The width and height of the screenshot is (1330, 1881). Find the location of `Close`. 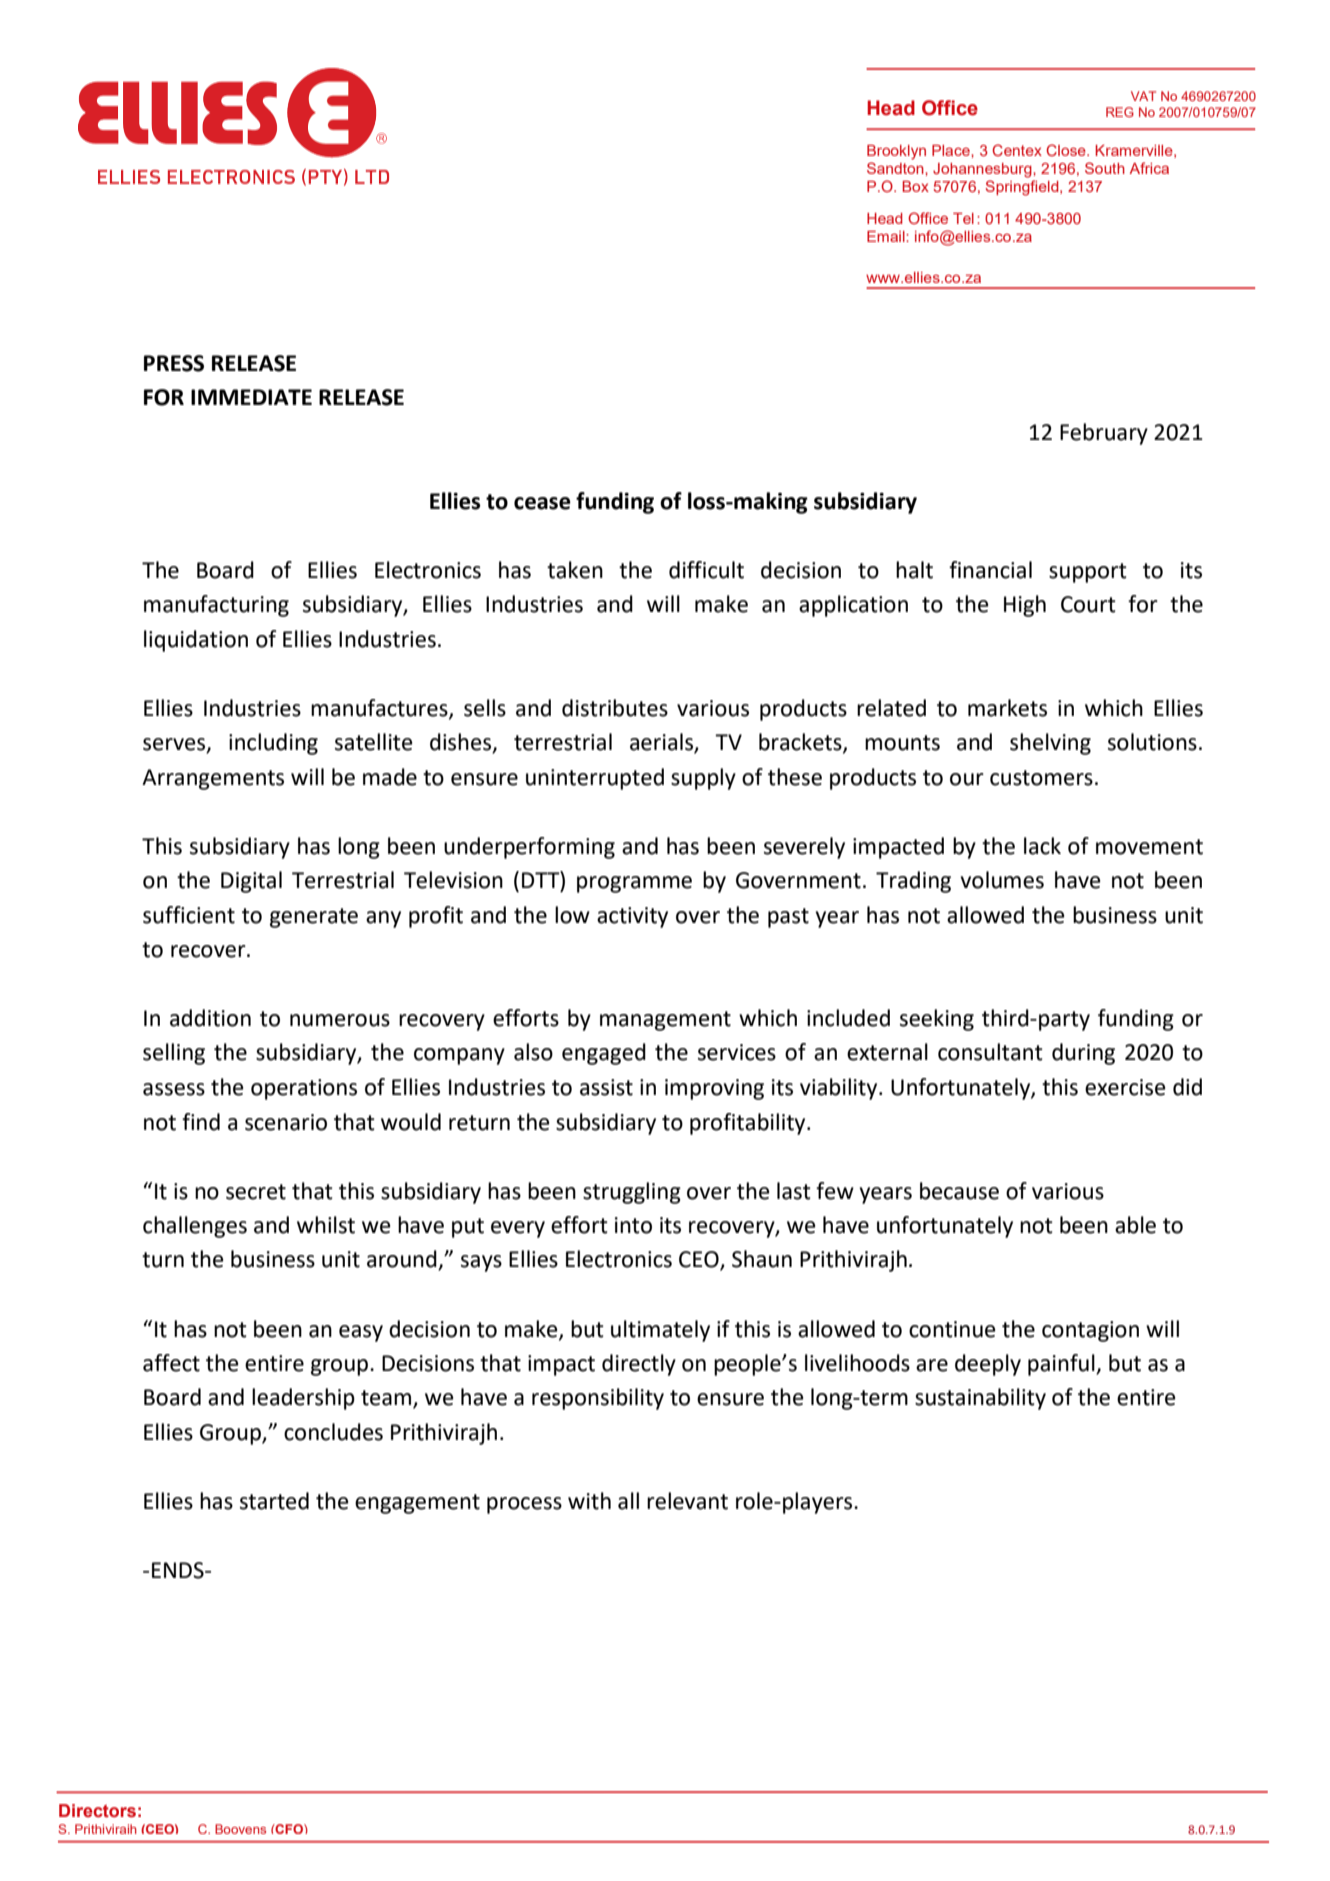

Close is located at coordinates (1067, 150).
